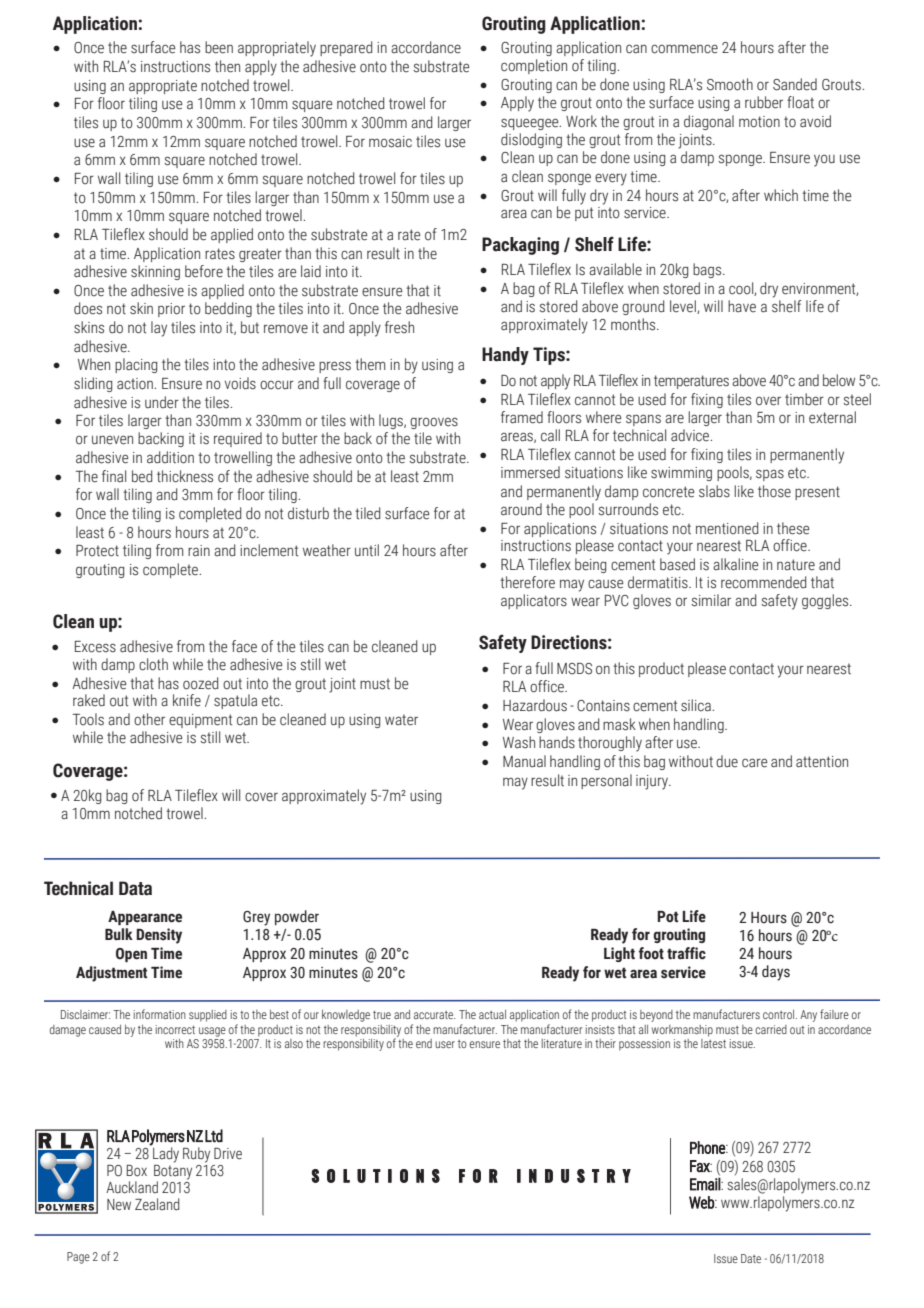 This image has height=1308, width=924. What do you see at coordinates (776, 973) in the image?
I see `days` at bounding box center [776, 973].
